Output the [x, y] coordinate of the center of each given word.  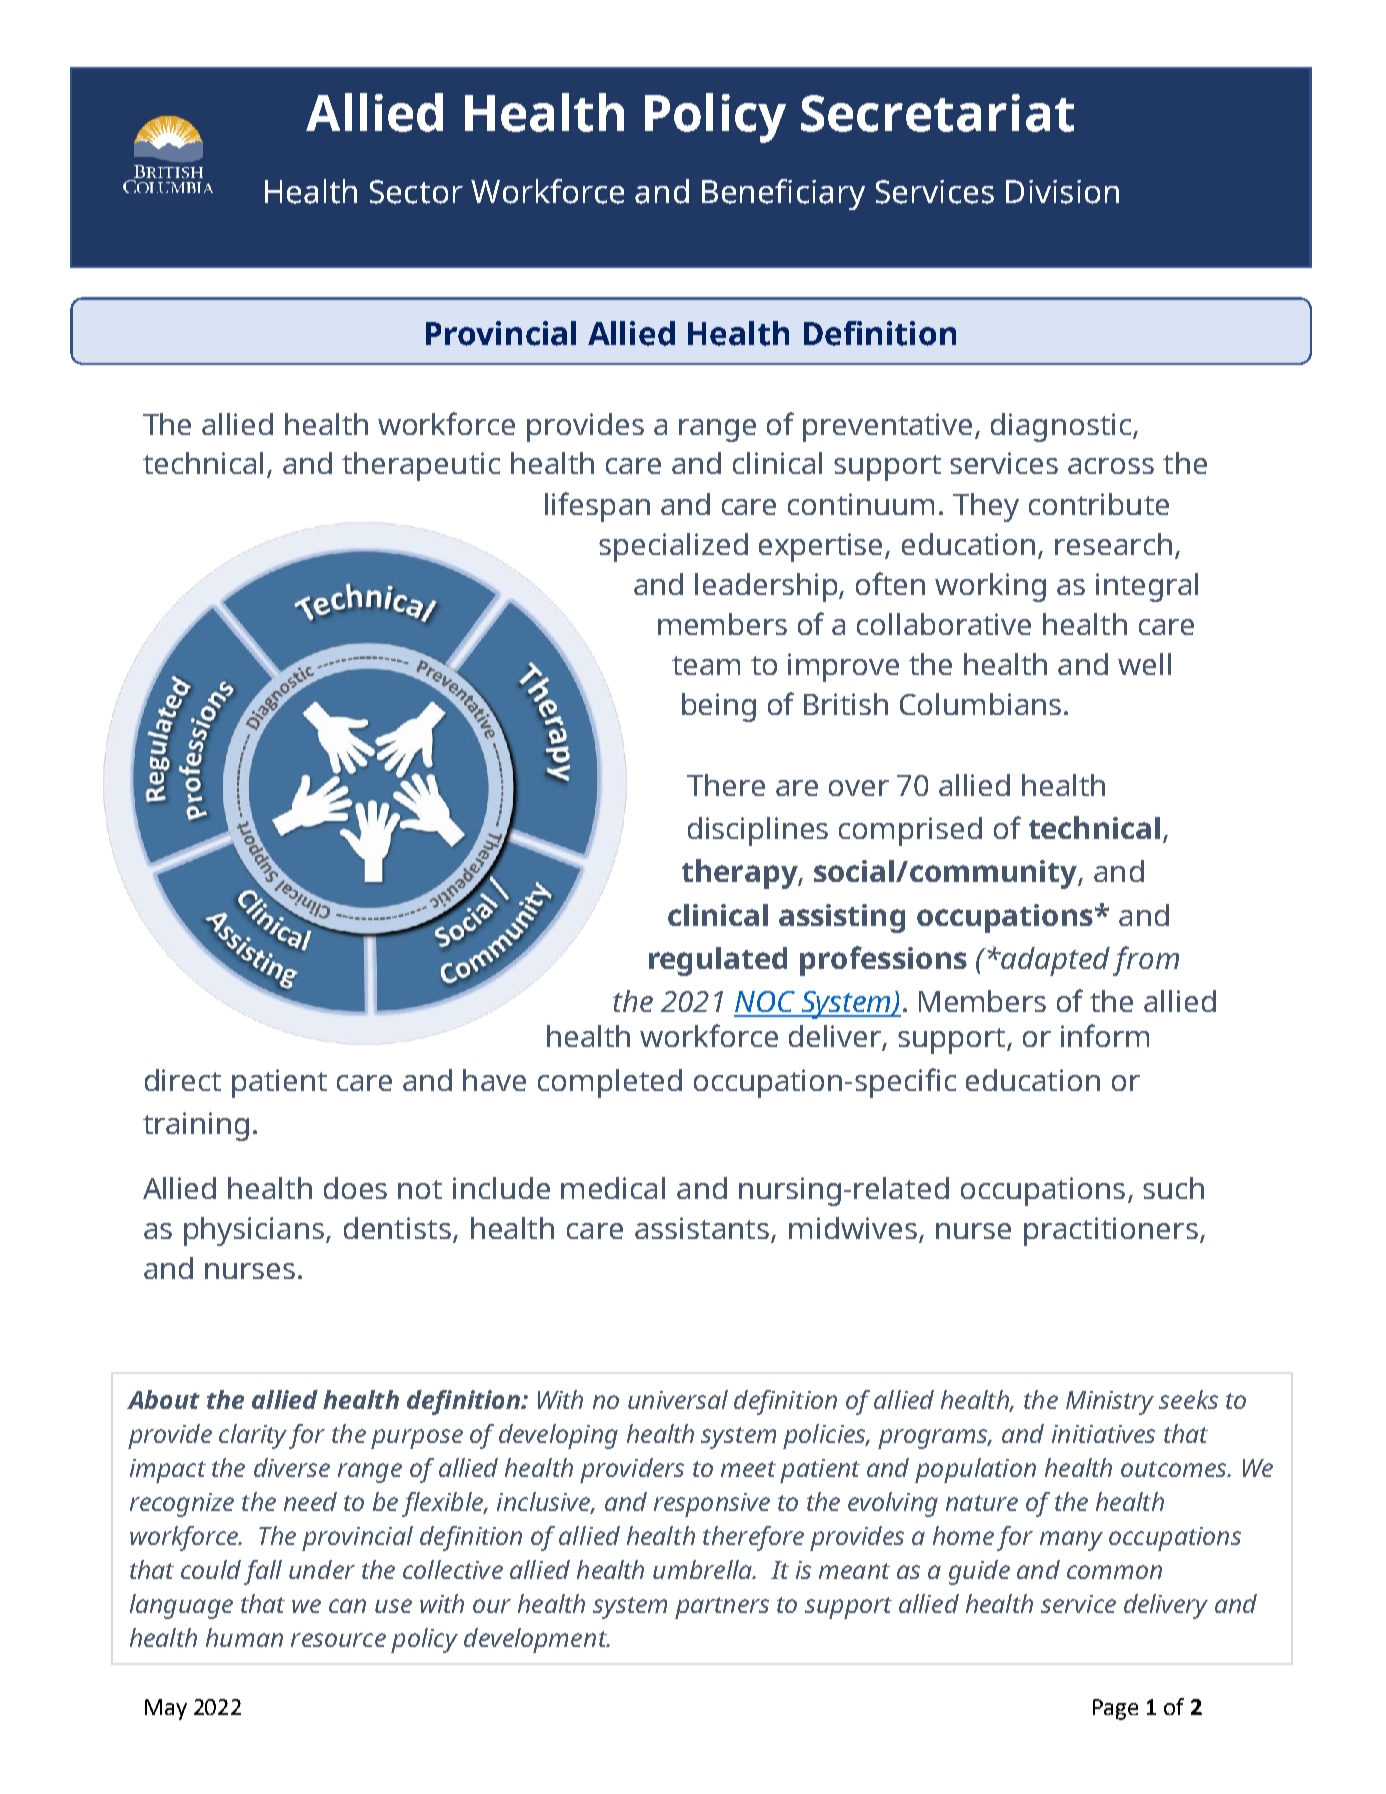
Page [1115, 1709]
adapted [1054, 961]
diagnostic [1062, 427]
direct [183, 1080]
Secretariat [937, 113]
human [244, 1637]
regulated [718, 961]
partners [722, 1608]
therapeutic [421, 466]
